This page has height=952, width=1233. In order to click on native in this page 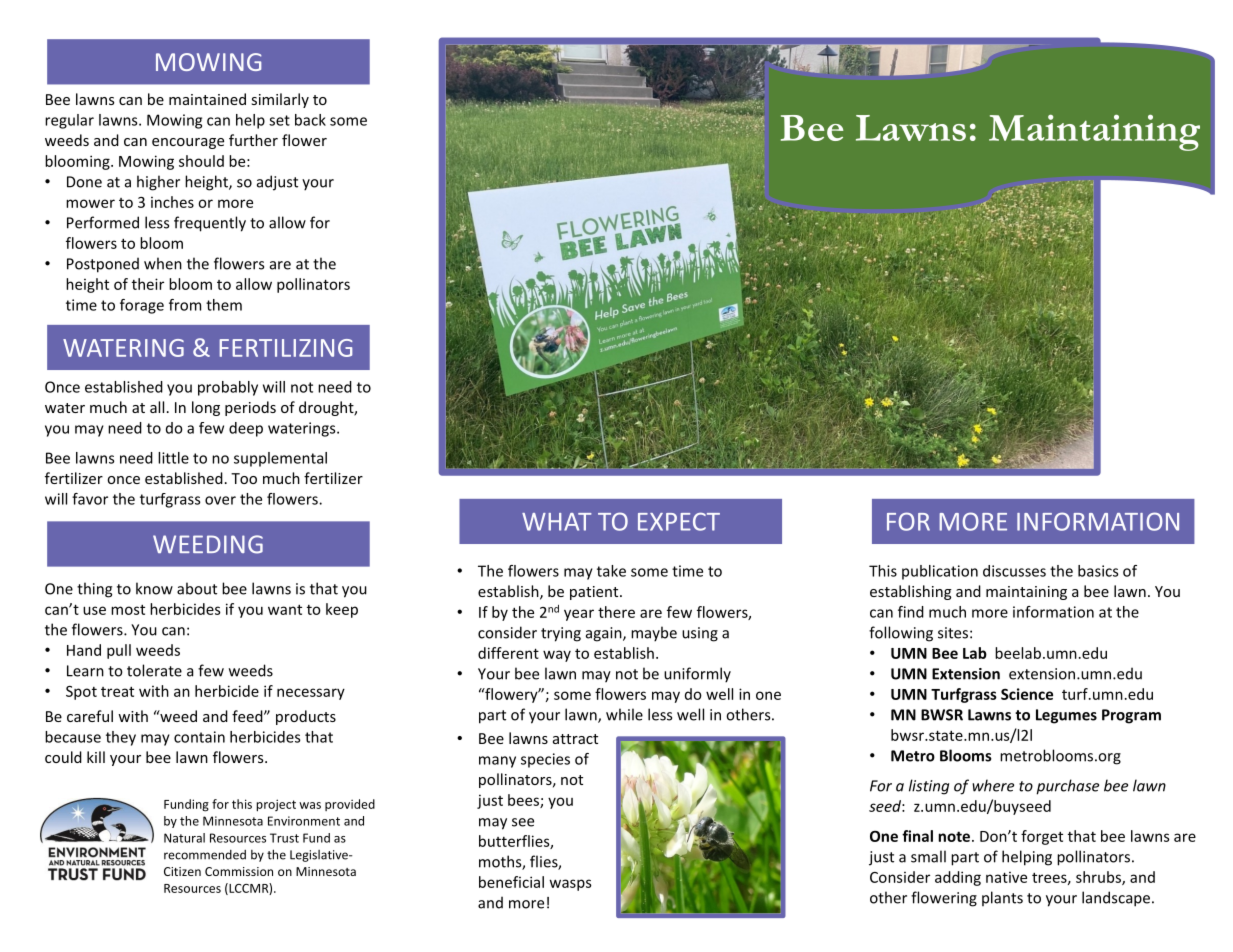, I will do `click(1006, 877)`.
